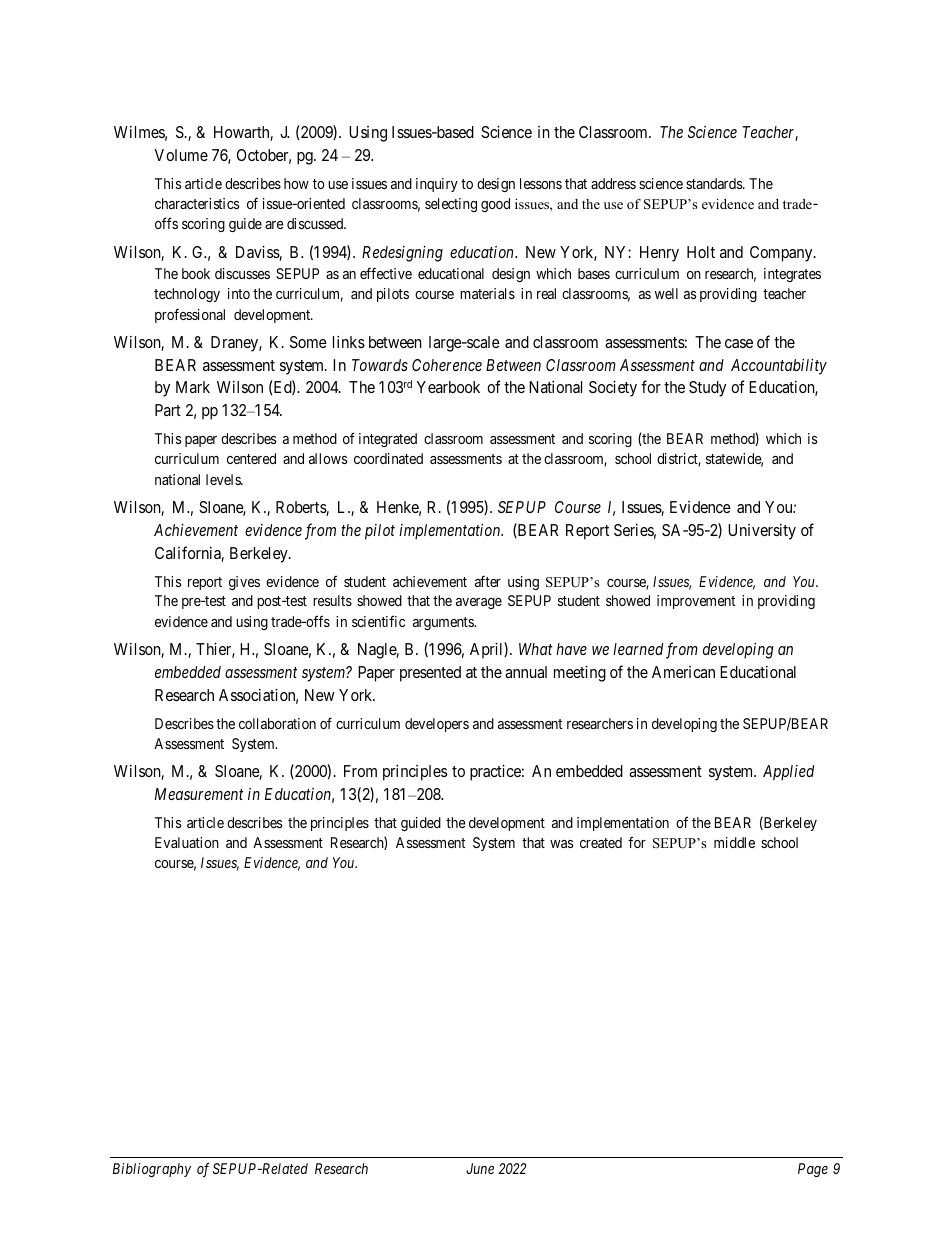 The width and height of the screenshot is (952, 1233). What do you see at coordinates (526, 672) in the screenshot?
I see `annual` at bounding box center [526, 672].
